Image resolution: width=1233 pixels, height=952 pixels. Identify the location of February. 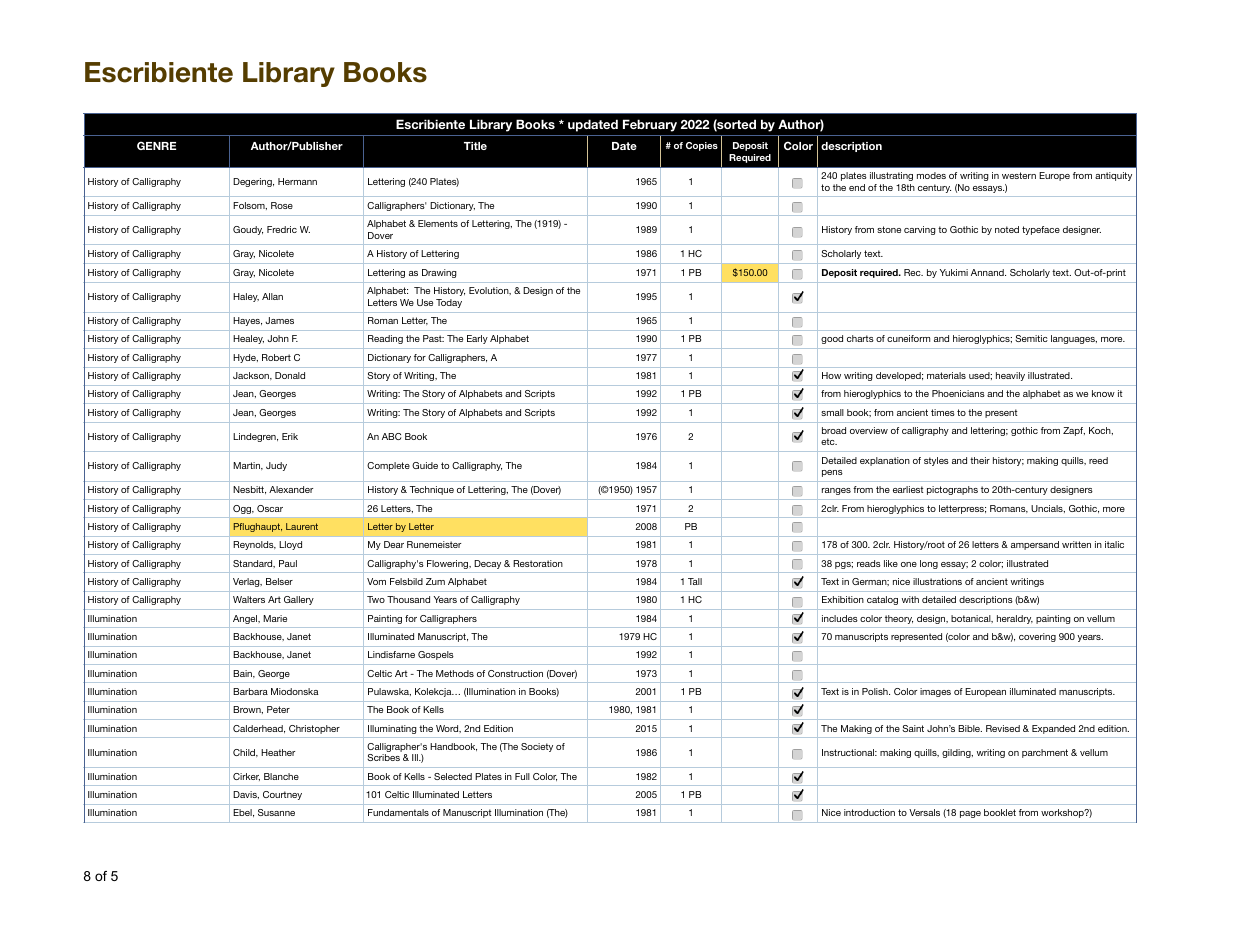
(650, 125).
